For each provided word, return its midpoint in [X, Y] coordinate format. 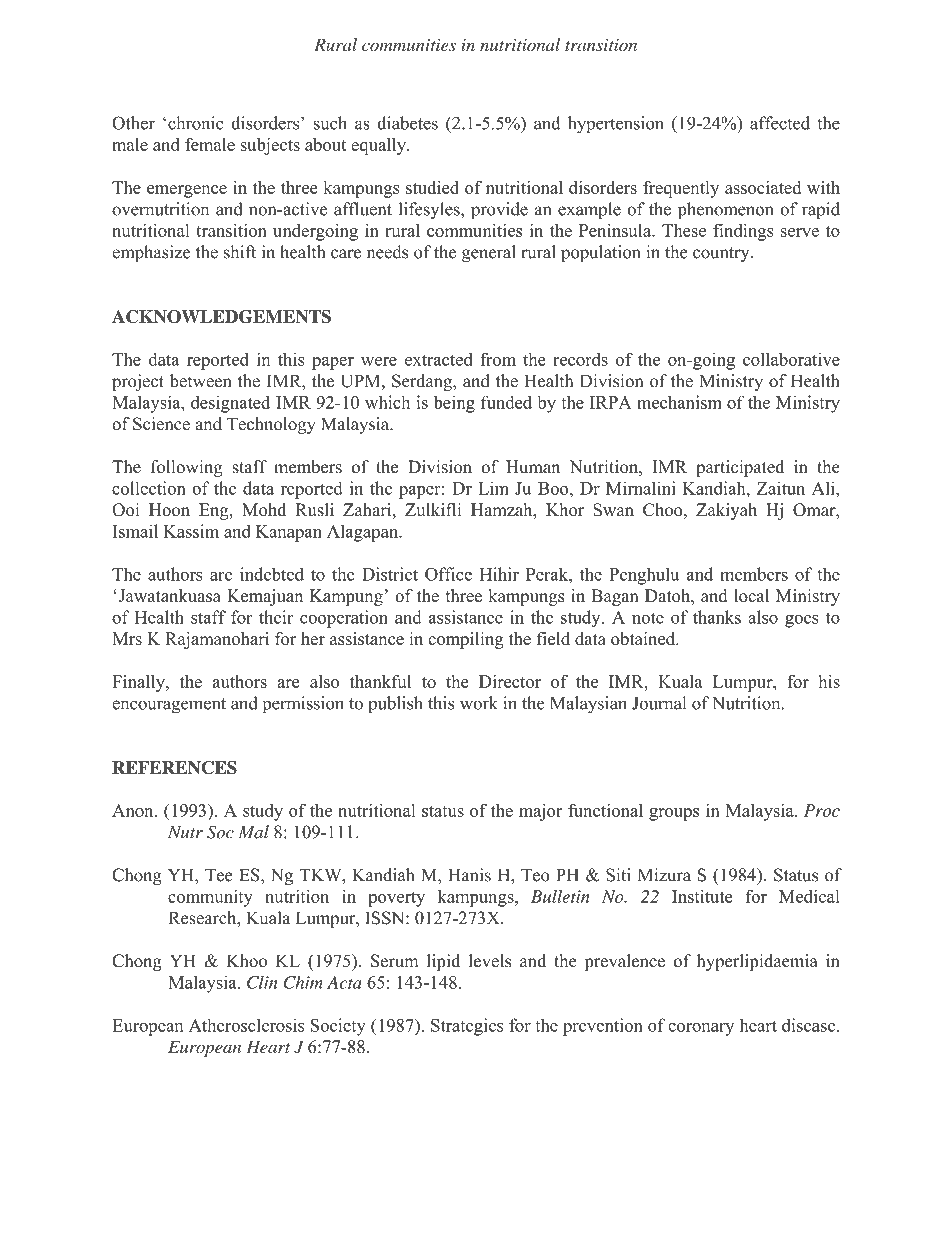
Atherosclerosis [246, 1025]
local [751, 595]
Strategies [467, 1027]
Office [448, 574]
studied [432, 187]
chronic [196, 123]
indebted [272, 574]
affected [780, 123]
